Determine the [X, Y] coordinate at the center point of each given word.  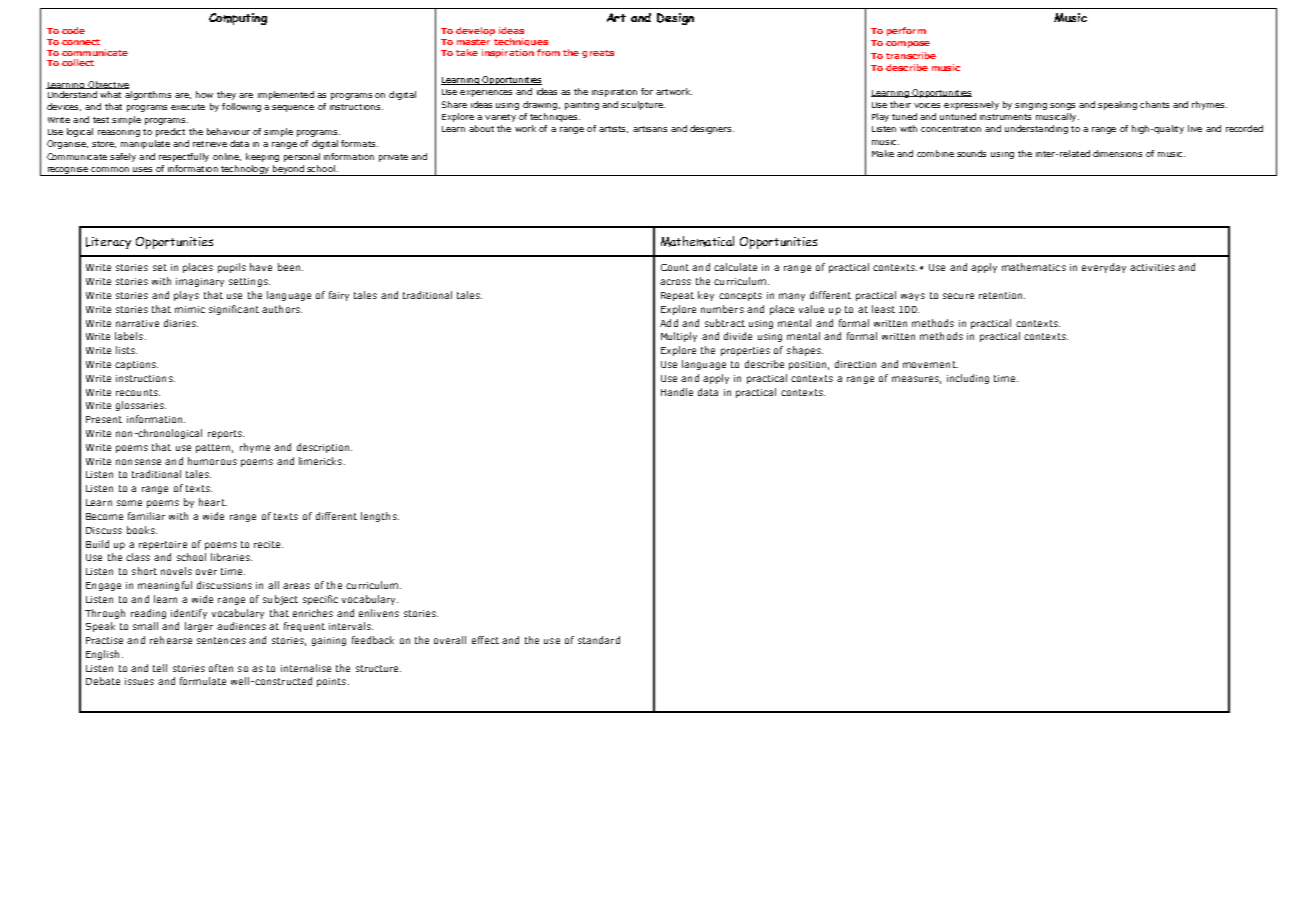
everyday [1104, 268]
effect [485, 640]
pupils [232, 268]
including [968, 379]
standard [599, 640]
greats [598, 54]
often [221, 668]
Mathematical [697, 241]
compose [908, 44]
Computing [238, 19]
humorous [212, 461]
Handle [677, 392]
